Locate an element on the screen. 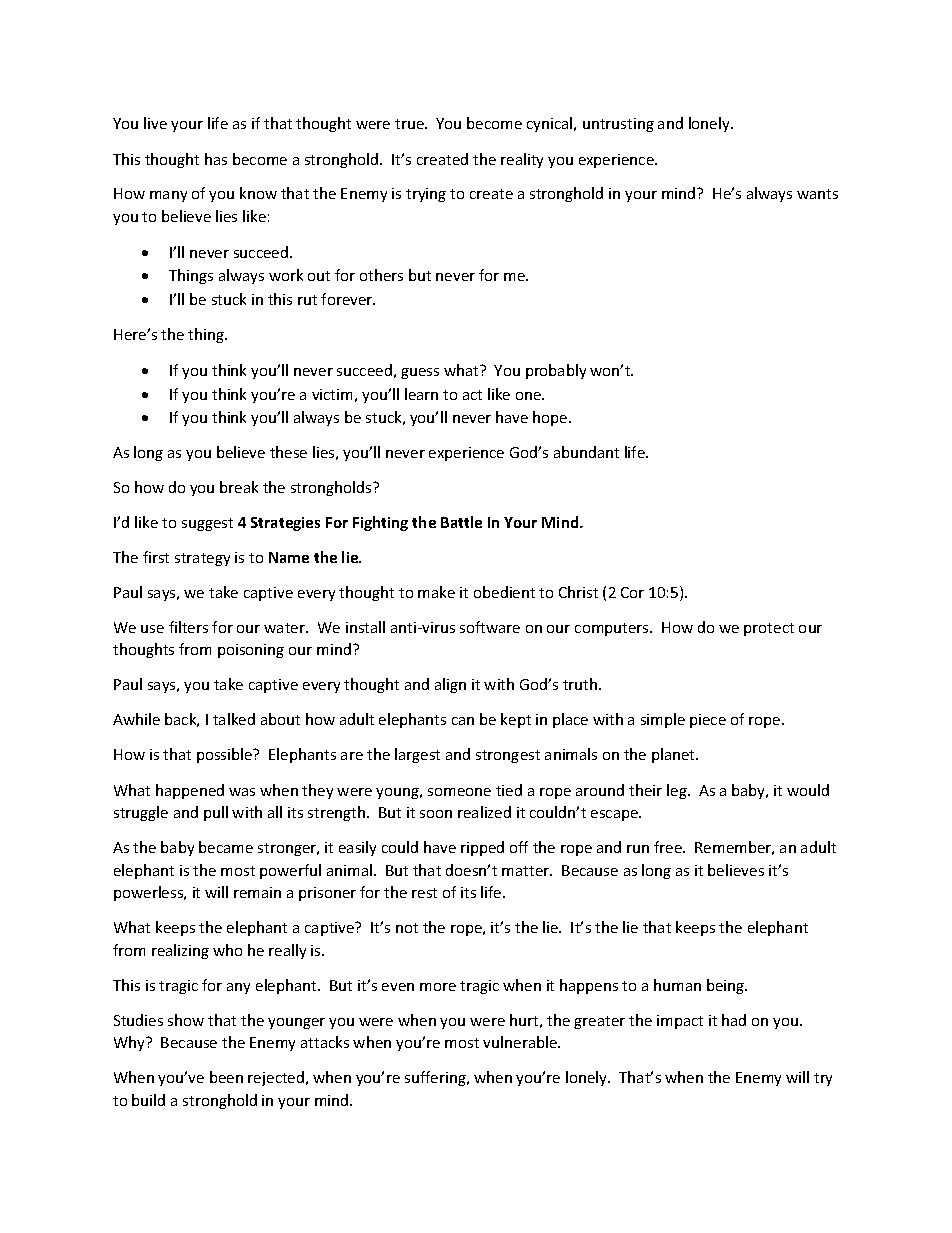 The image size is (952, 1233). wants is located at coordinates (817, 194).
